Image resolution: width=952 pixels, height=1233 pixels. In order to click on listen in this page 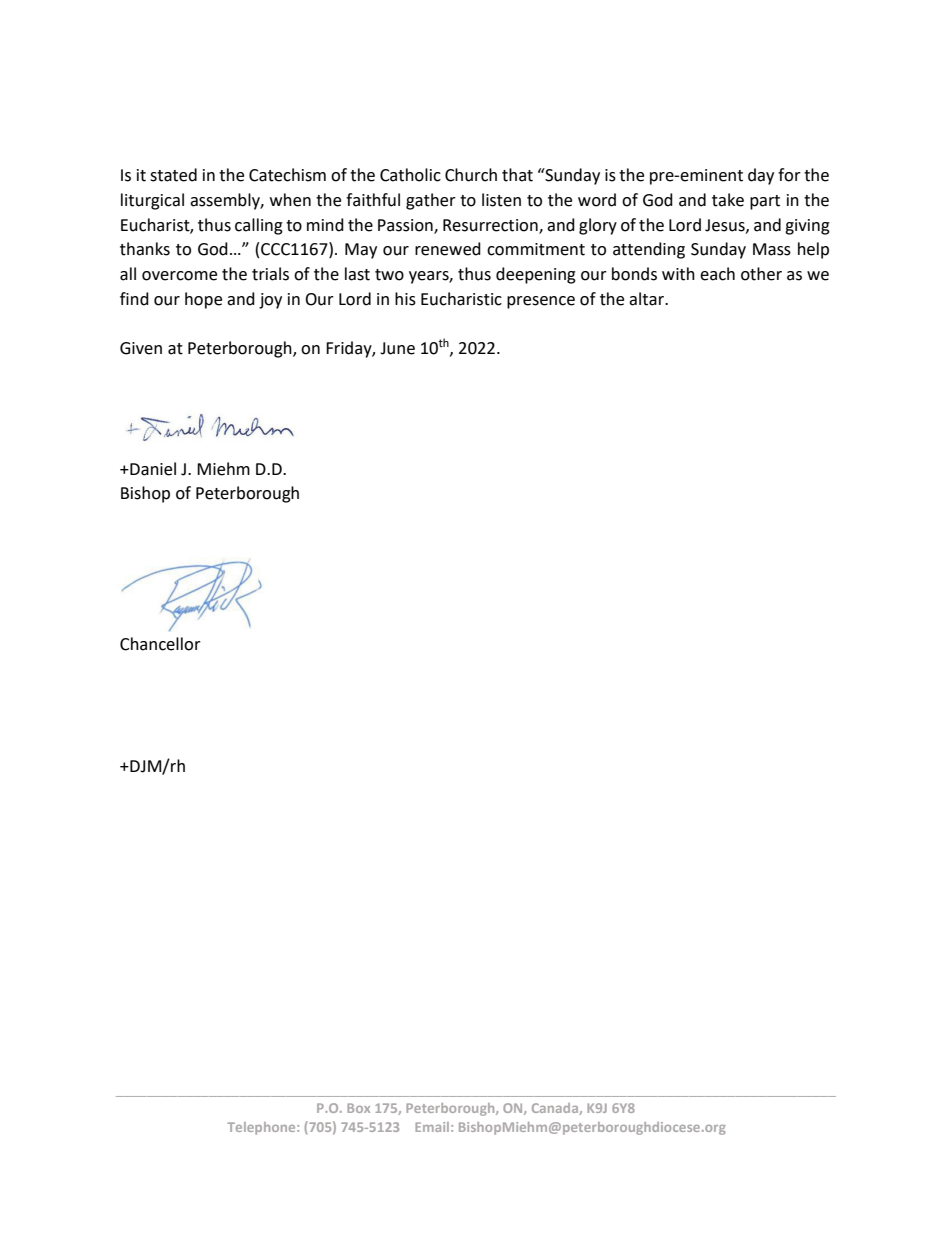, I will do `click(501, 200)`.
